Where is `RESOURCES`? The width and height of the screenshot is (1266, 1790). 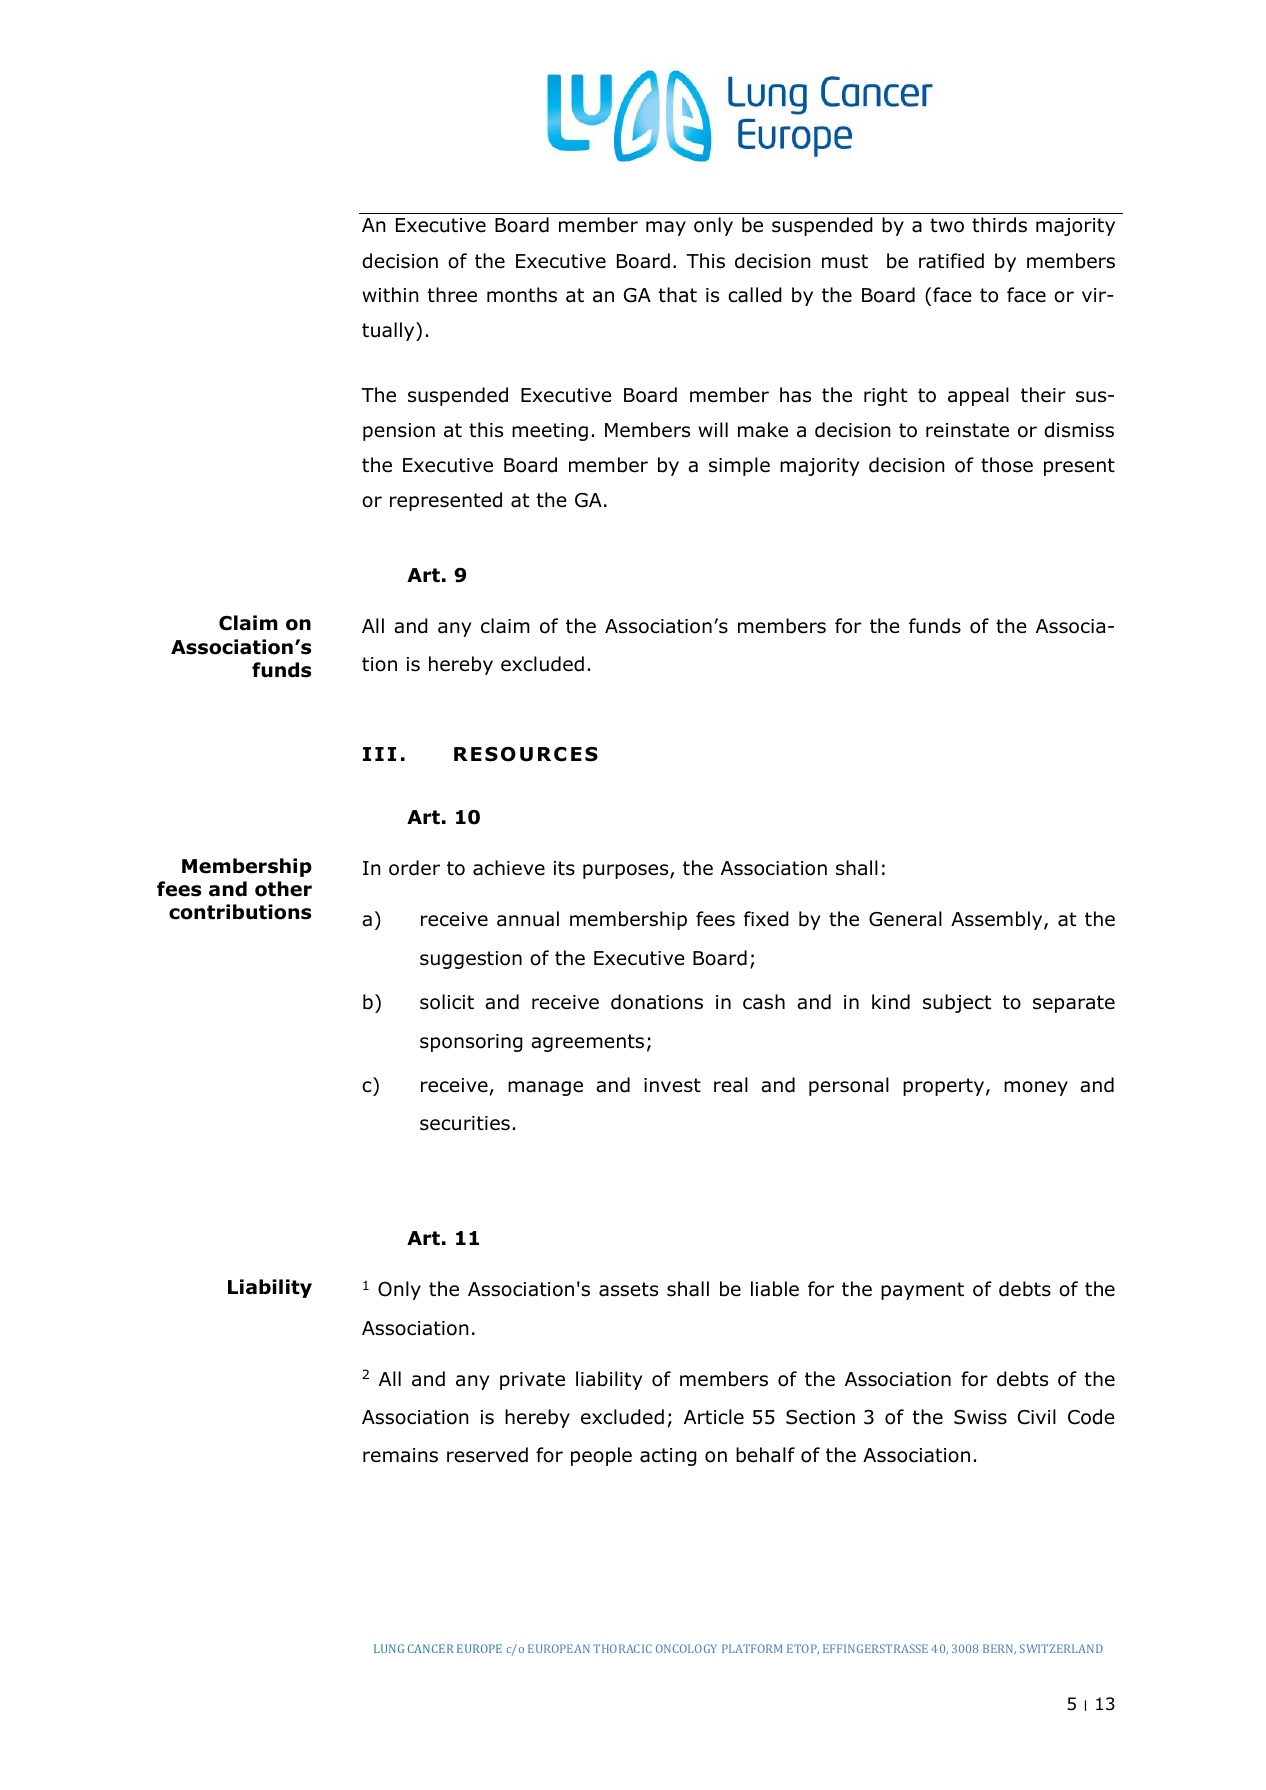 RESOURCES is located at coordinates (526, 754).
